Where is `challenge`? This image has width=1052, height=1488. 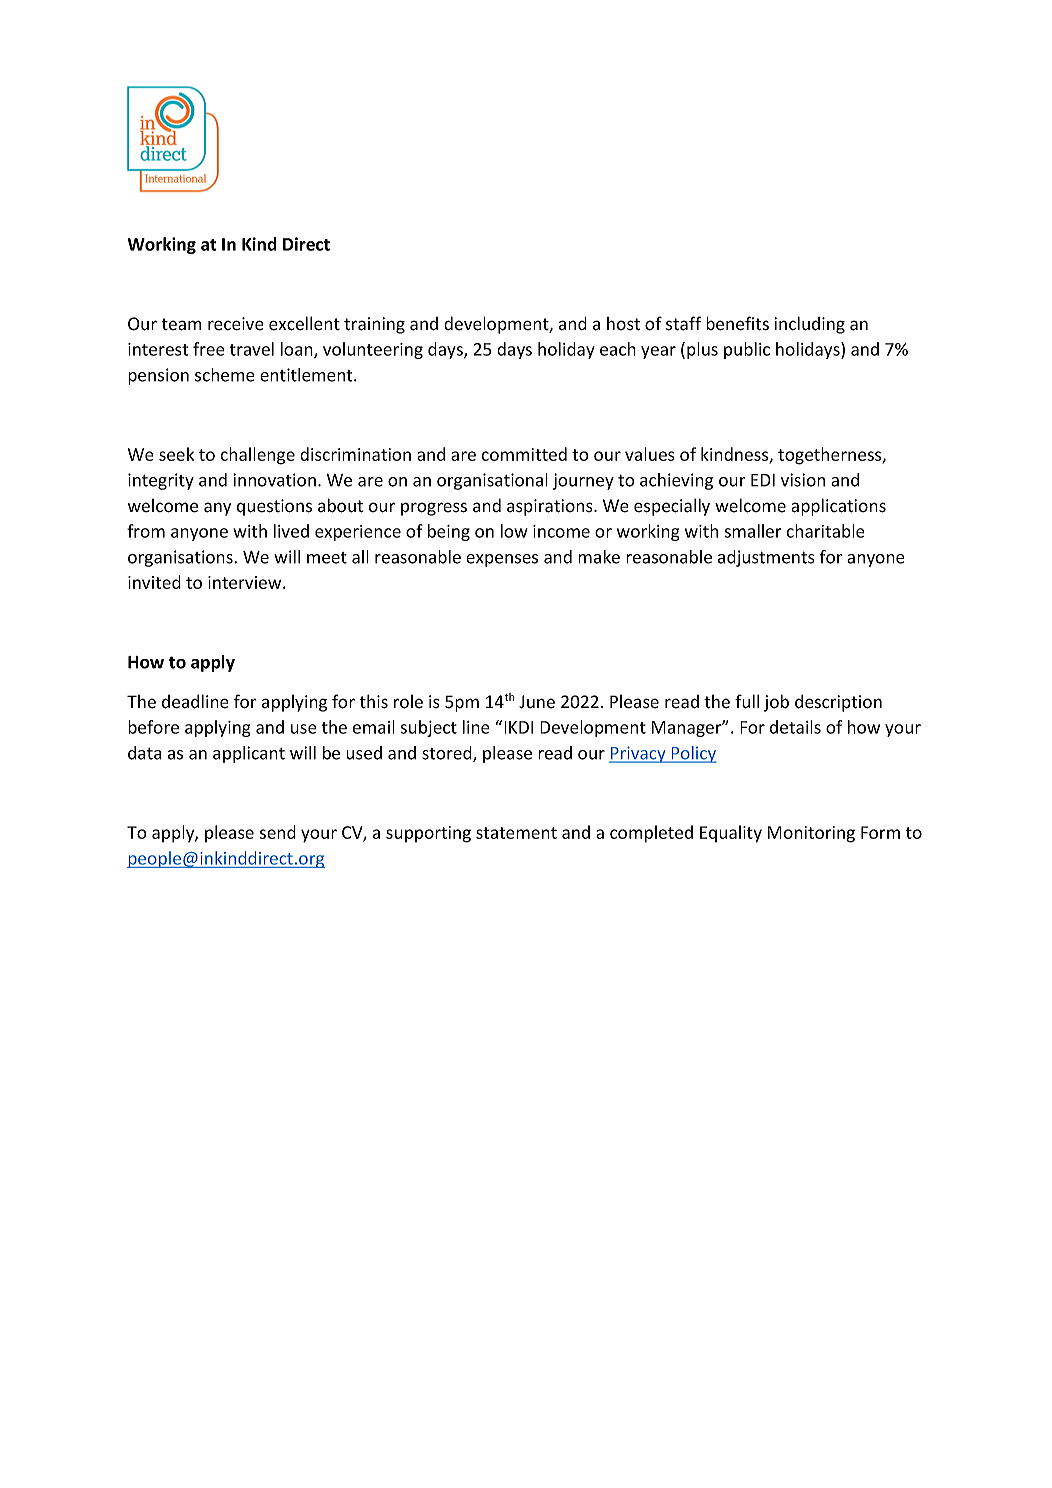
challenge is located at coordinates (257, 456).
